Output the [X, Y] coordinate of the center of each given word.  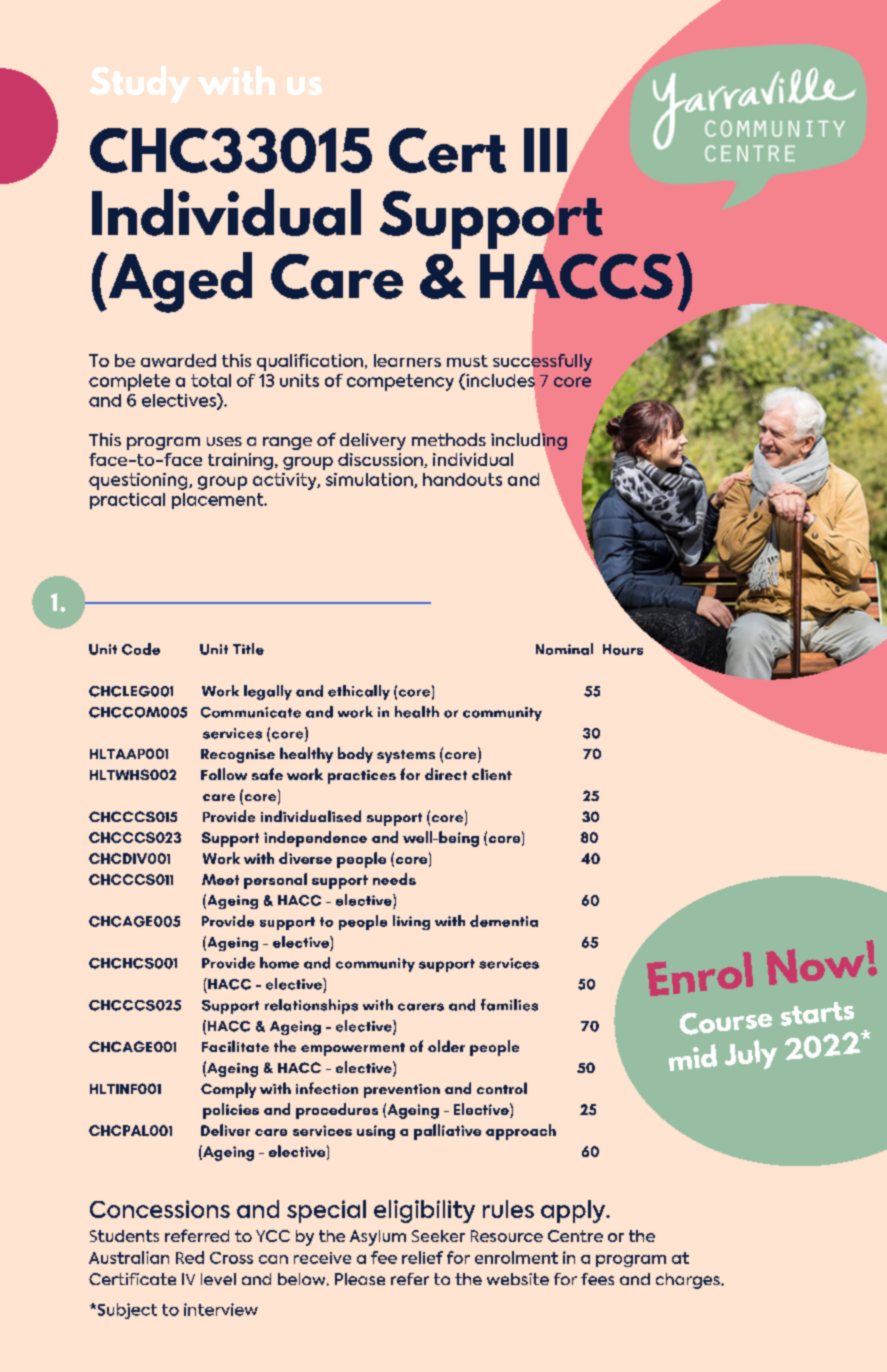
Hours [623, 649]
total [211, 380]
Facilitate [235, 1046]
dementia [504, 921]
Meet [220, 879]
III [545, 150]
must [467, 361]
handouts [462, 479]
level [218, 1279]
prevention [402, 1091]
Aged [179, 282]
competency [400, 382]
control [502, 1088]
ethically [359, 692]
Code [141, 649]
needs [394, 879]
